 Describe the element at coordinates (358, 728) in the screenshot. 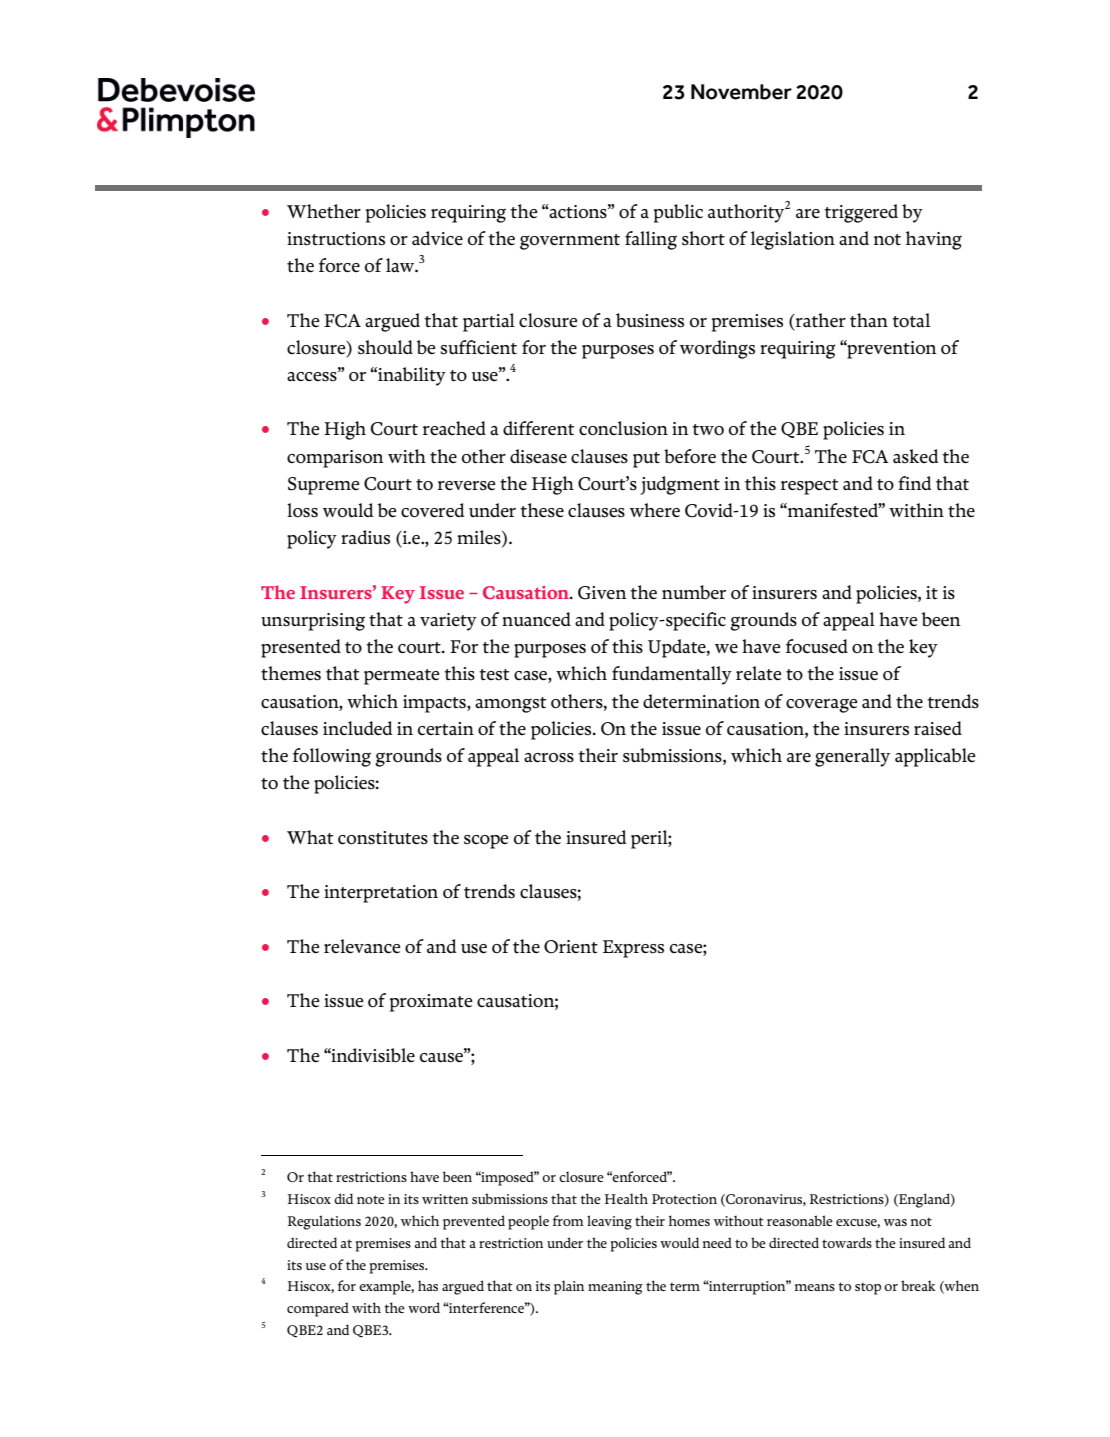

I see `included` at that location.
